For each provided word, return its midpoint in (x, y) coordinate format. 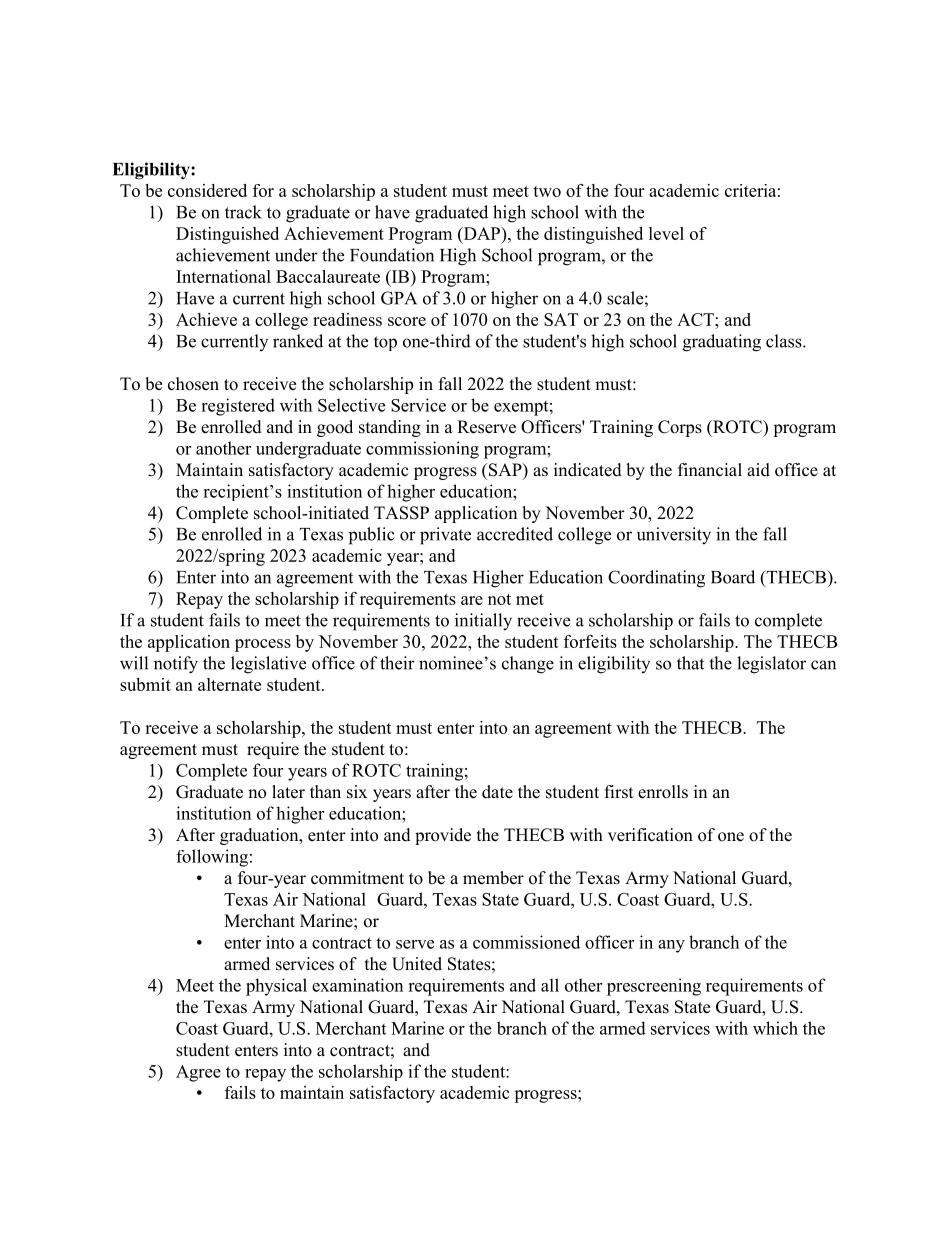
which (775, 1028)
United (417, 964)
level (666, 233)
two (547, 191)
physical (276, 987)
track (243, 212)
